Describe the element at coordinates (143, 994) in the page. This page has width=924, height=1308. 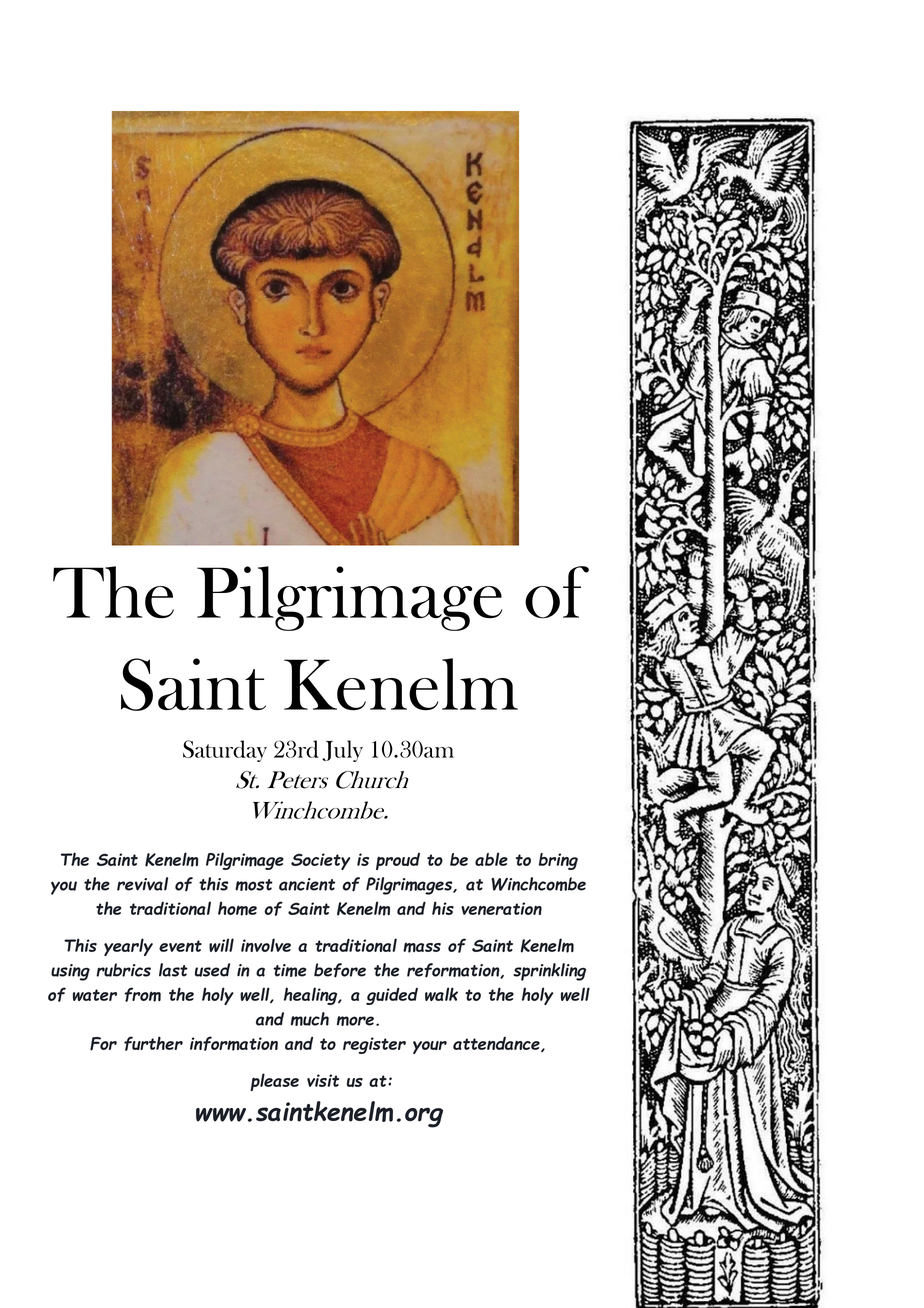
I see `from` at that location.
